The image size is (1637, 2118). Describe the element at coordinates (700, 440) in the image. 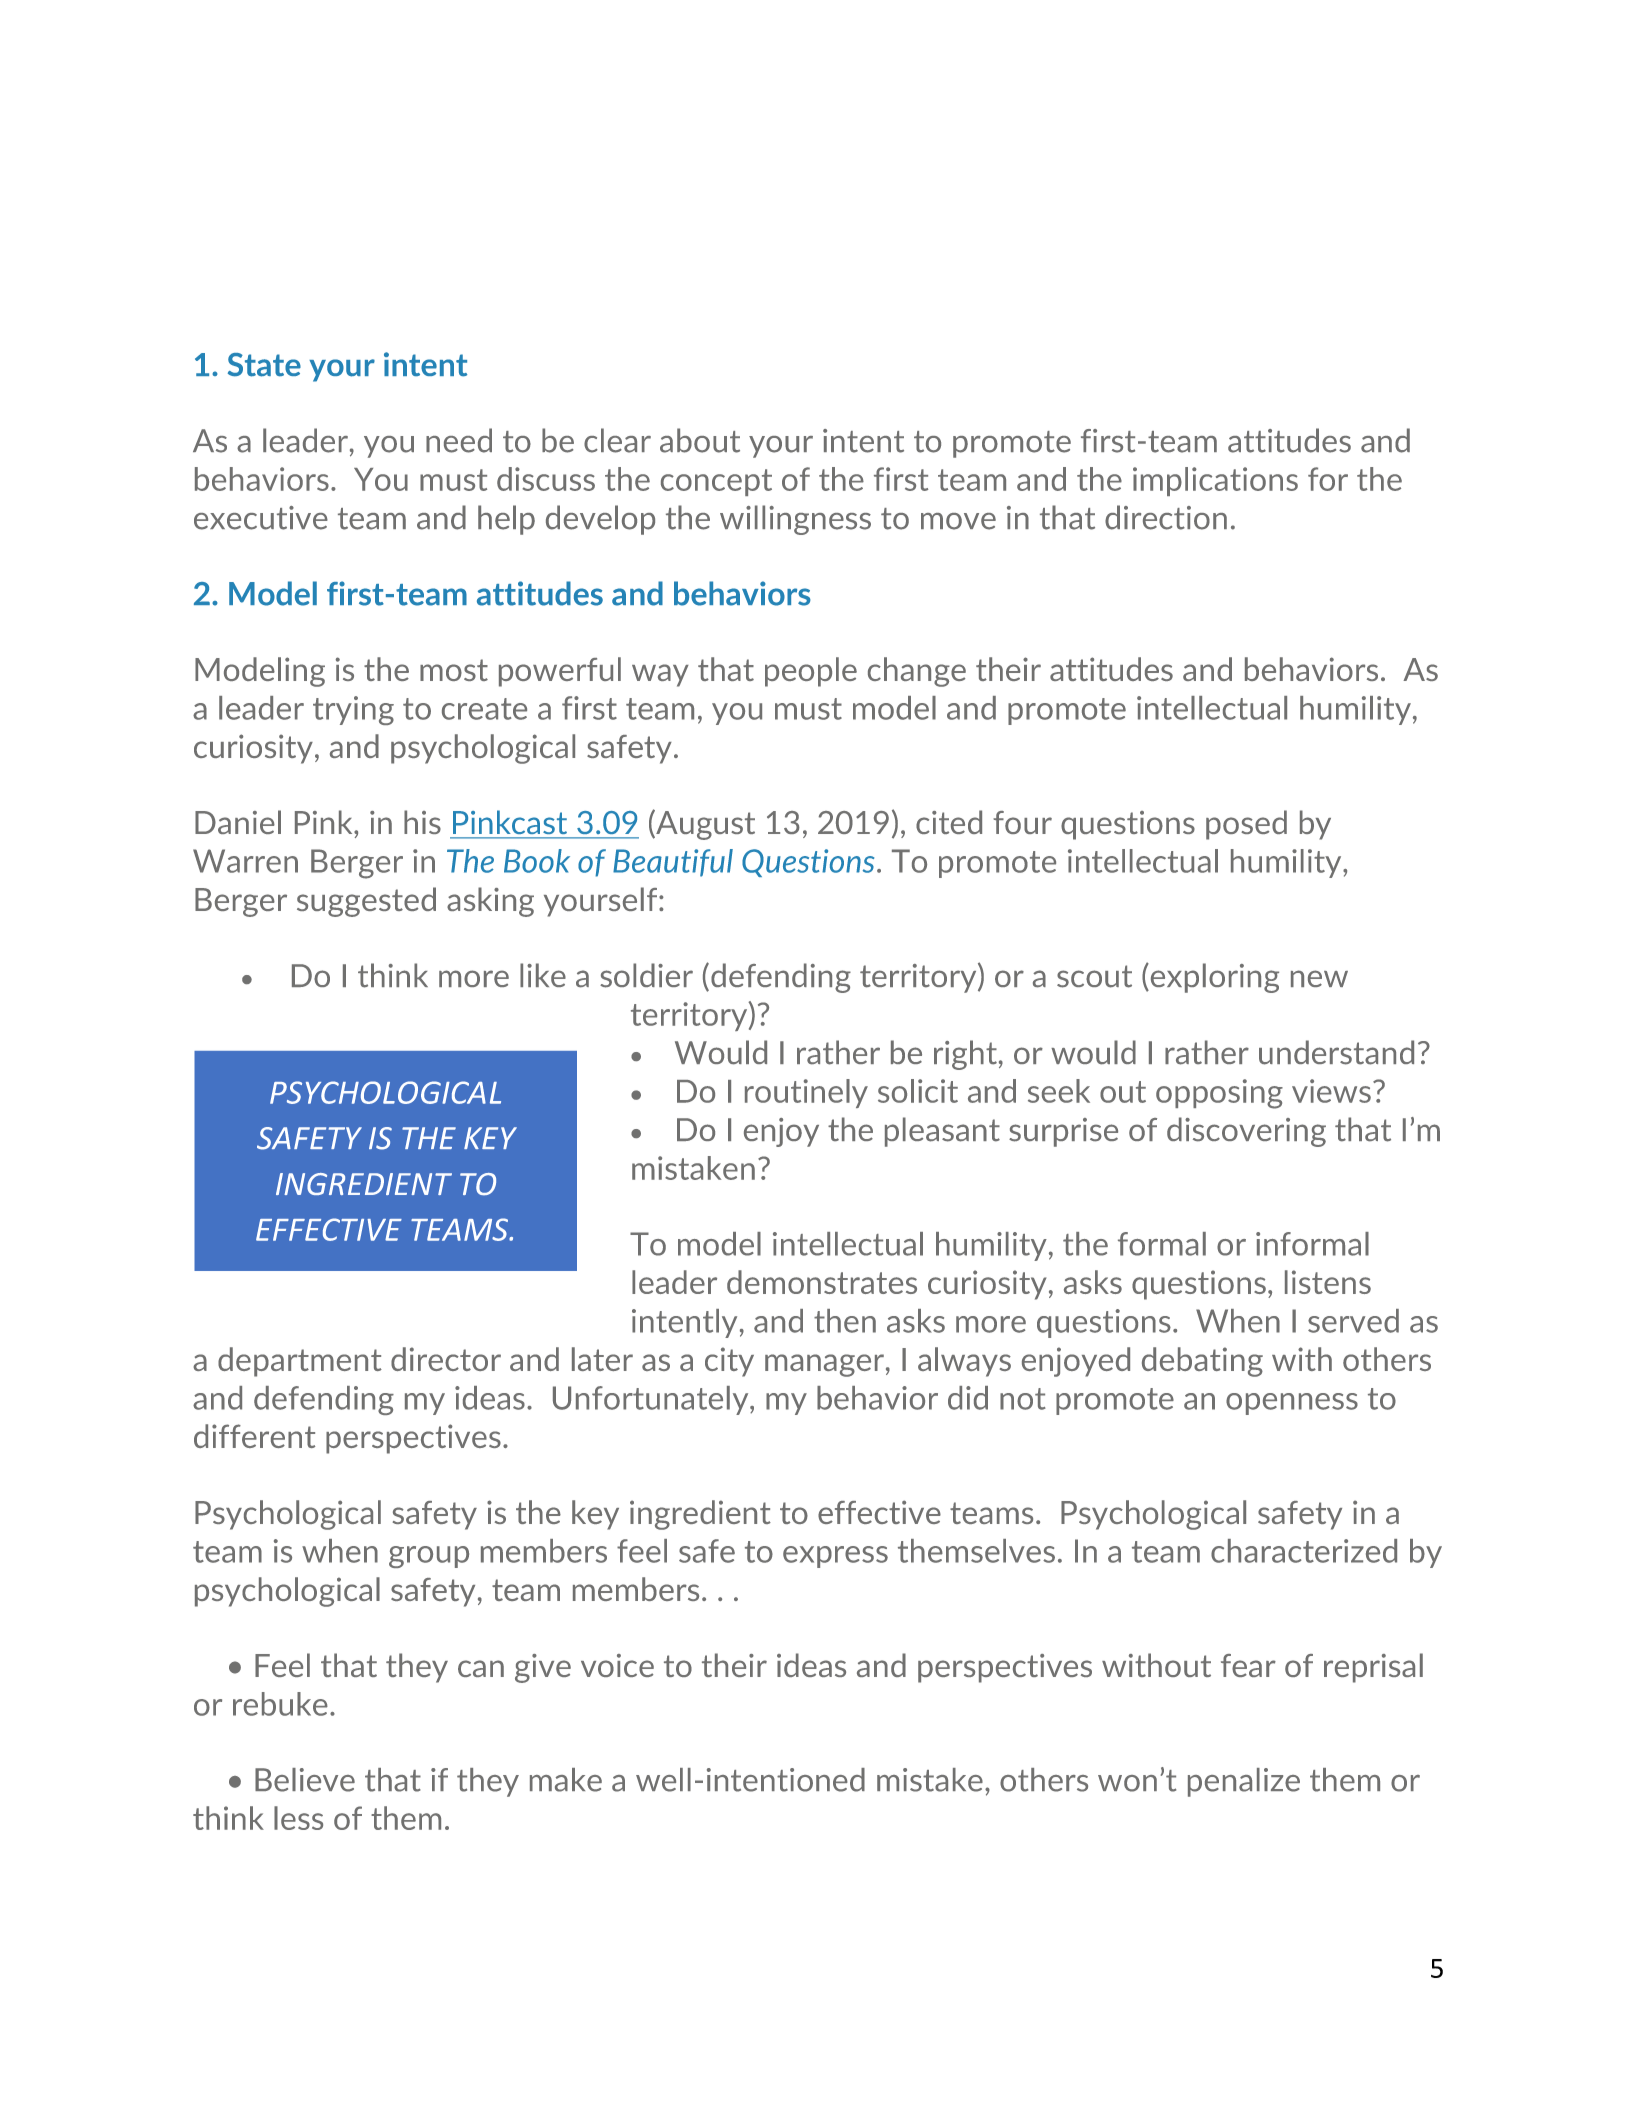

I see `about` at that location.
